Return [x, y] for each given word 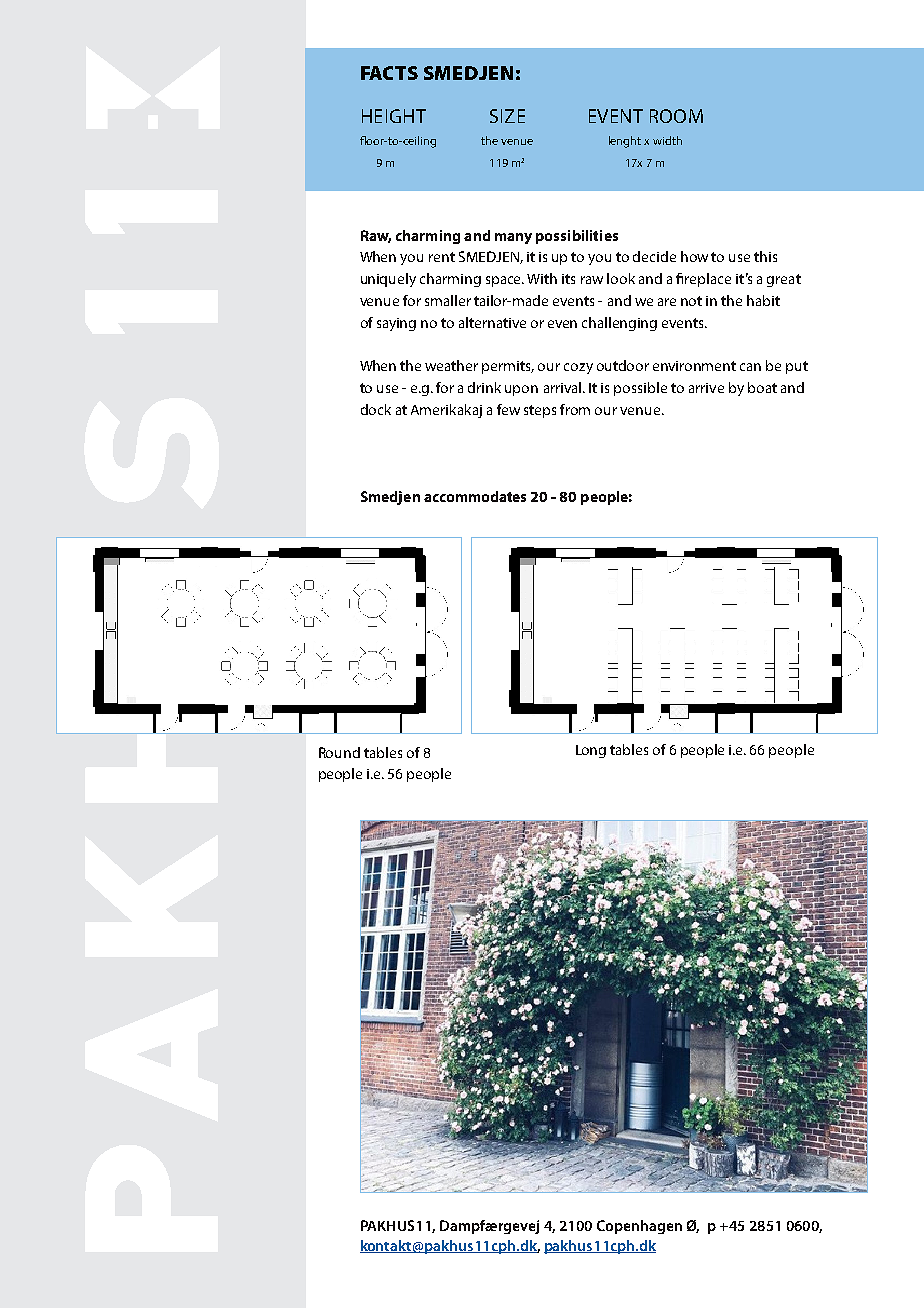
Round [339, 752]
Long [591, 751]
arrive [706, 388]
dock [376, 409]
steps [540, 411]
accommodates [475, 496]
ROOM [676, 116]
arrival [564, 387]
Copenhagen [639, 1227]
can [750, 367]
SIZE [507, 116]
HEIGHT [394, 116]
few [508, 409]
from [575, 409]
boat [762, 387]
